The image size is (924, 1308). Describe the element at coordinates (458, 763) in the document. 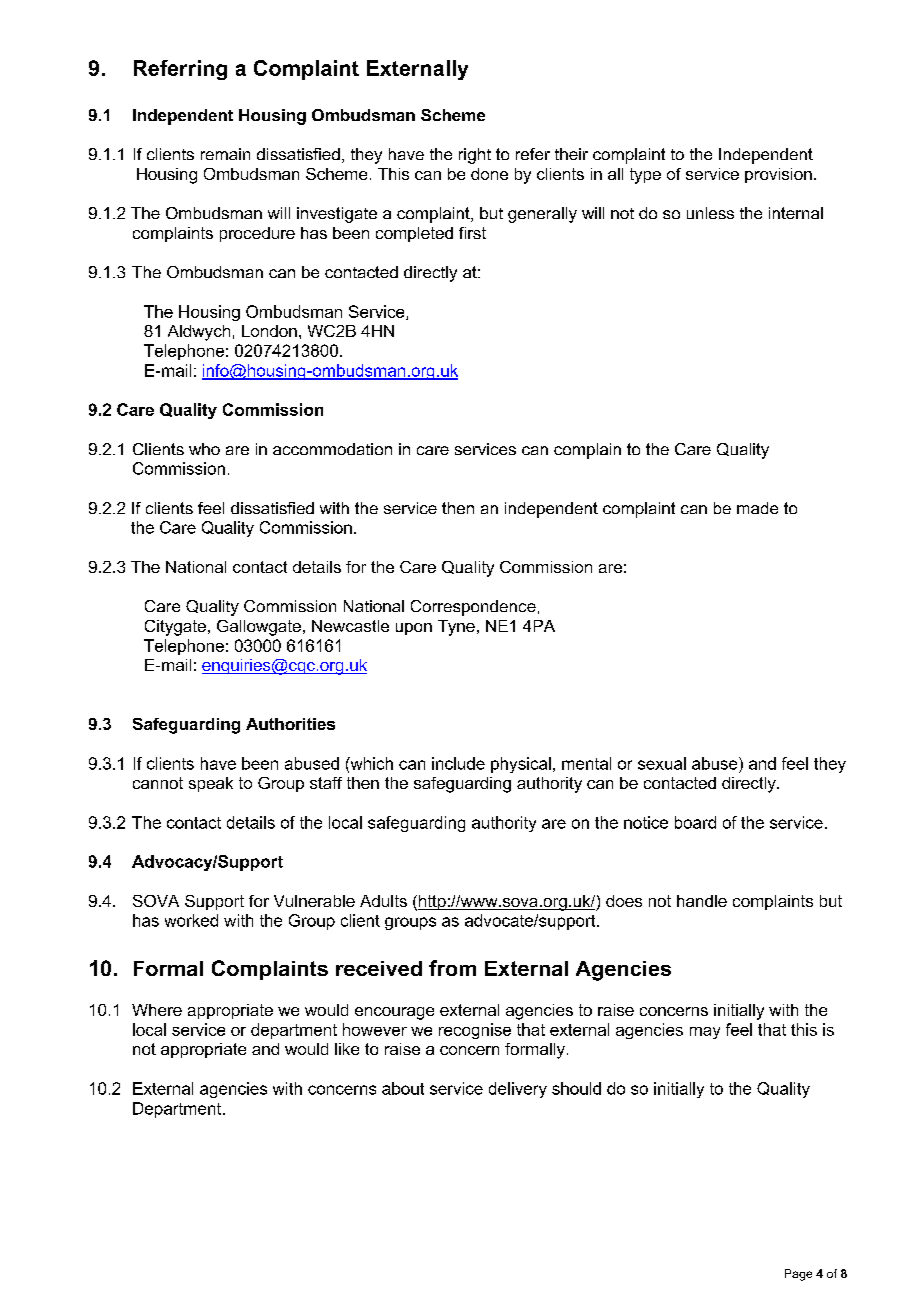

I see `include` at that location.
